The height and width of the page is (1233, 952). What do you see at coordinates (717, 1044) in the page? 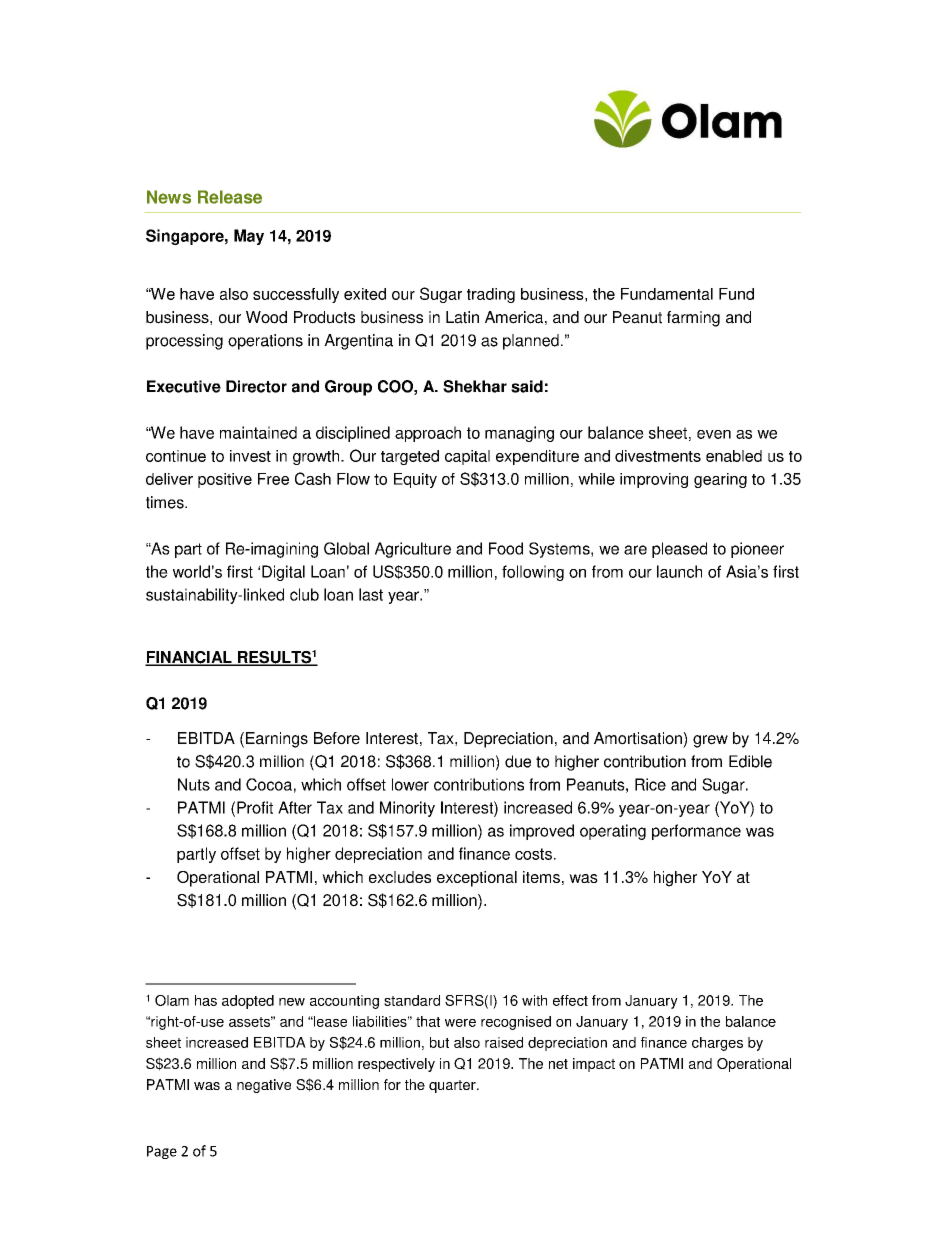
I see `charges` at bounding box center [717, 1044].
